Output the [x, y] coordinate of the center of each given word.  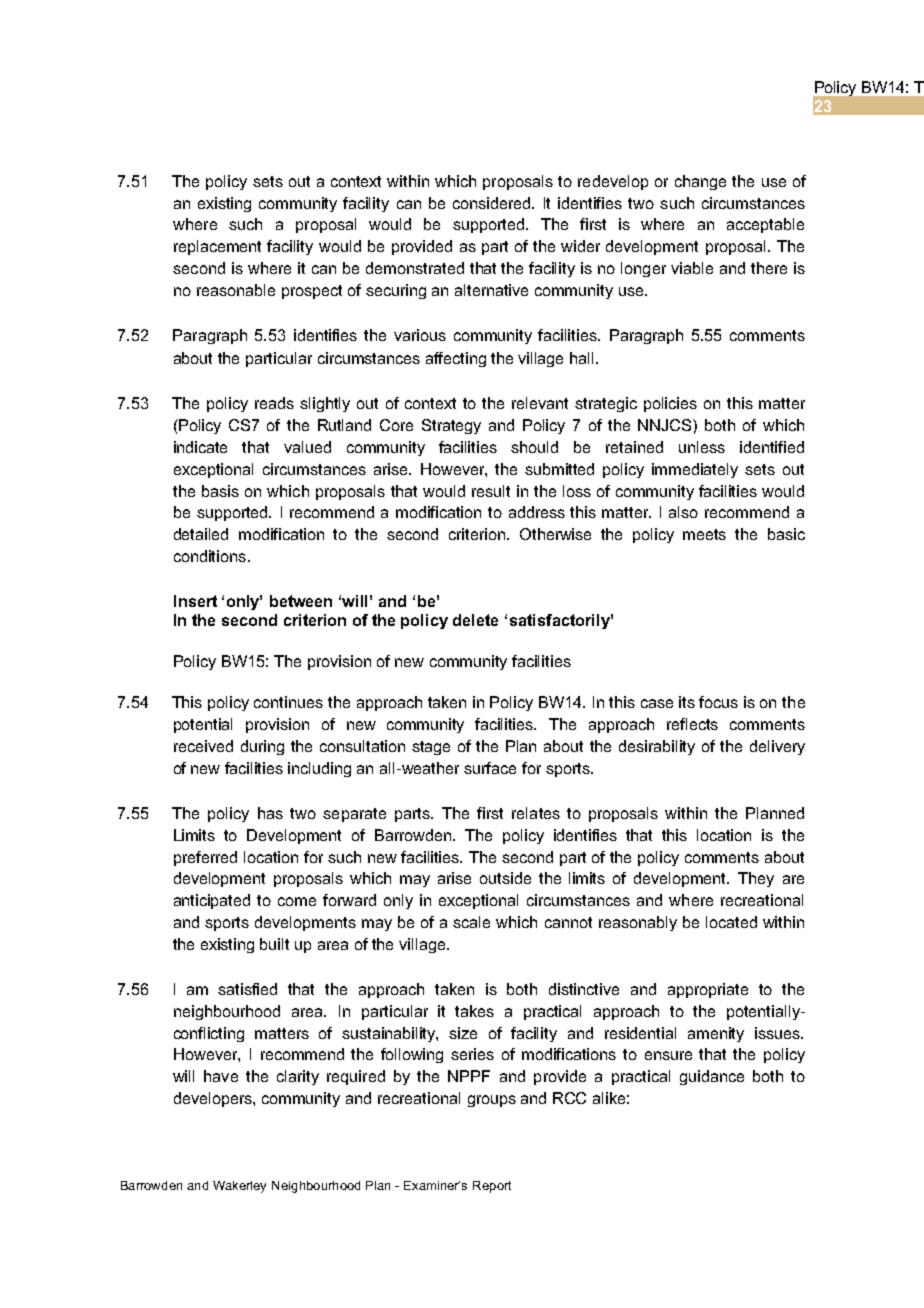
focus [718, 702]
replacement [217, 247]
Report [492, 1187]
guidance [712, 1077]
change [700, 182]
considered [493, 203]
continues [288, 702]
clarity [298, 1077]
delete [475, 620]
